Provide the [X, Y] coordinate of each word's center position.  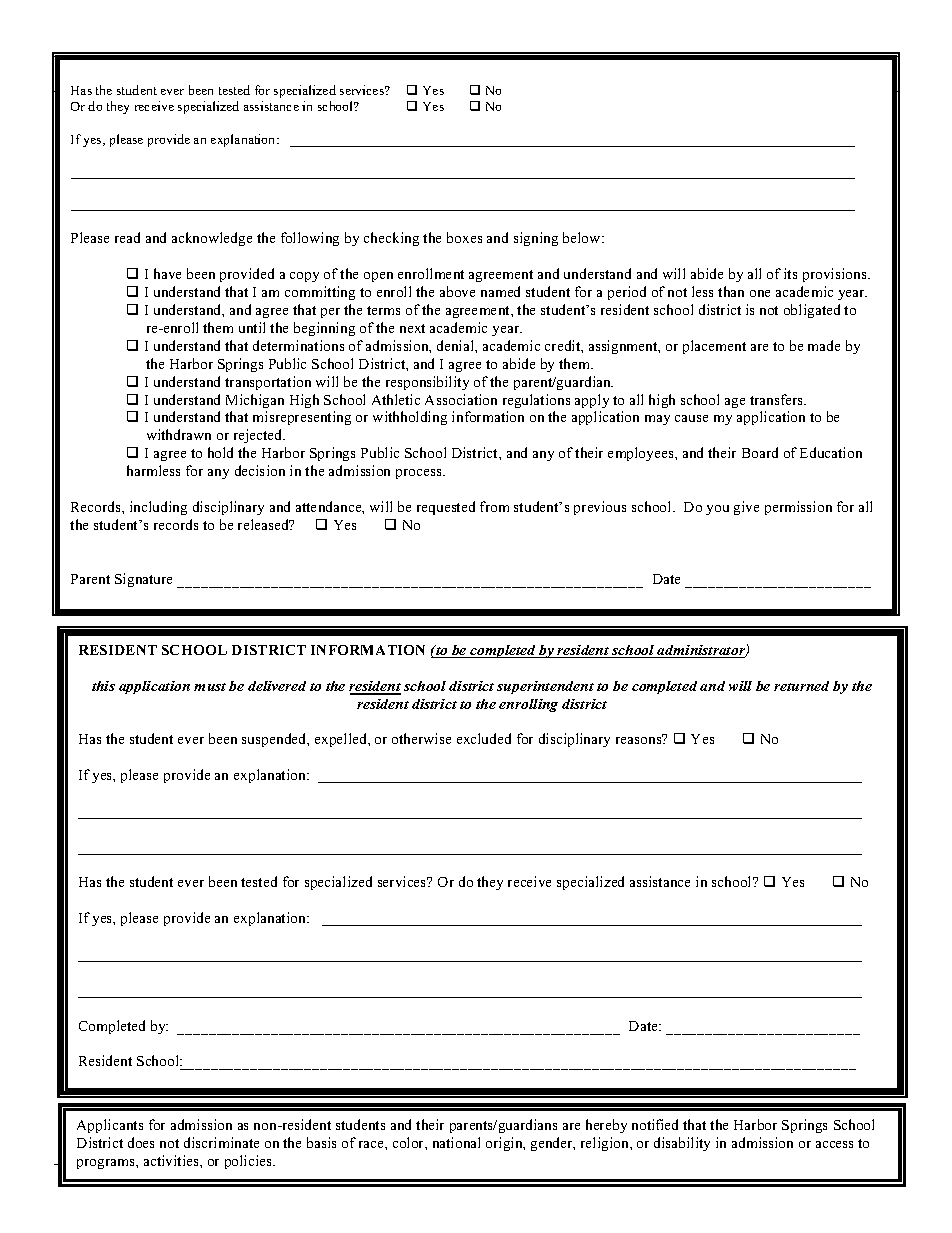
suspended [275, 740]
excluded [484, 738]
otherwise [421, 738]
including [158, 508]
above [457, 291]
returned [801, 686]
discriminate [221, 1142]
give [746, 508]
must [210, 687]
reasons [640, 739]
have [167, 273]
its [790, 273]
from [494, 506]
